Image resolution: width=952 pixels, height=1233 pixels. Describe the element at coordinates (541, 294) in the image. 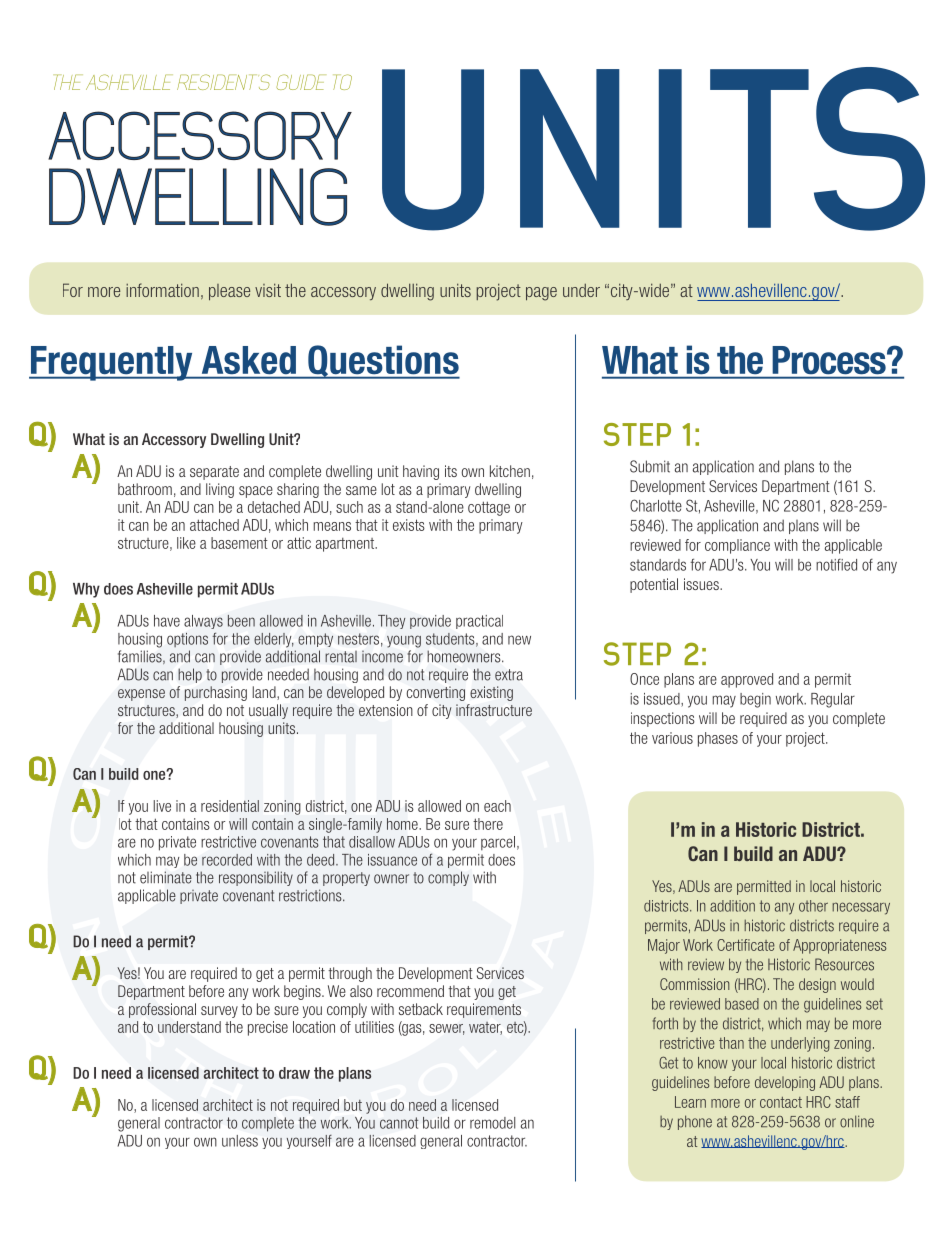

I see `page` at that location.
